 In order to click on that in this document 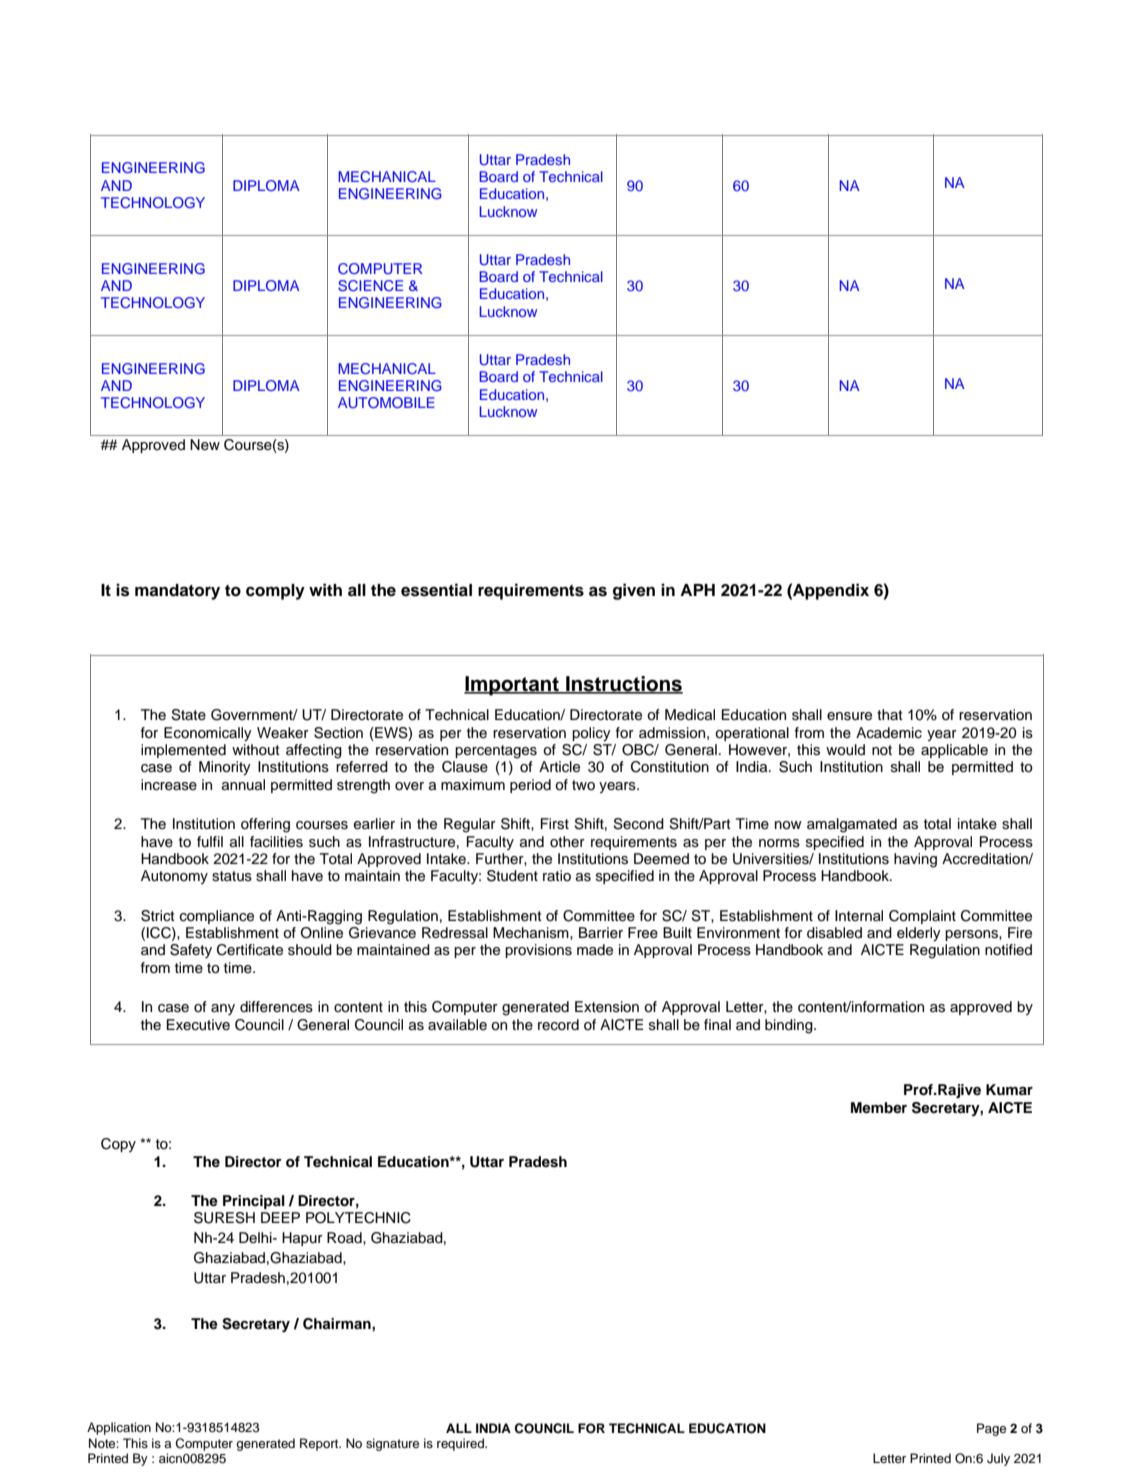, I will do `click(890, 714)`.
